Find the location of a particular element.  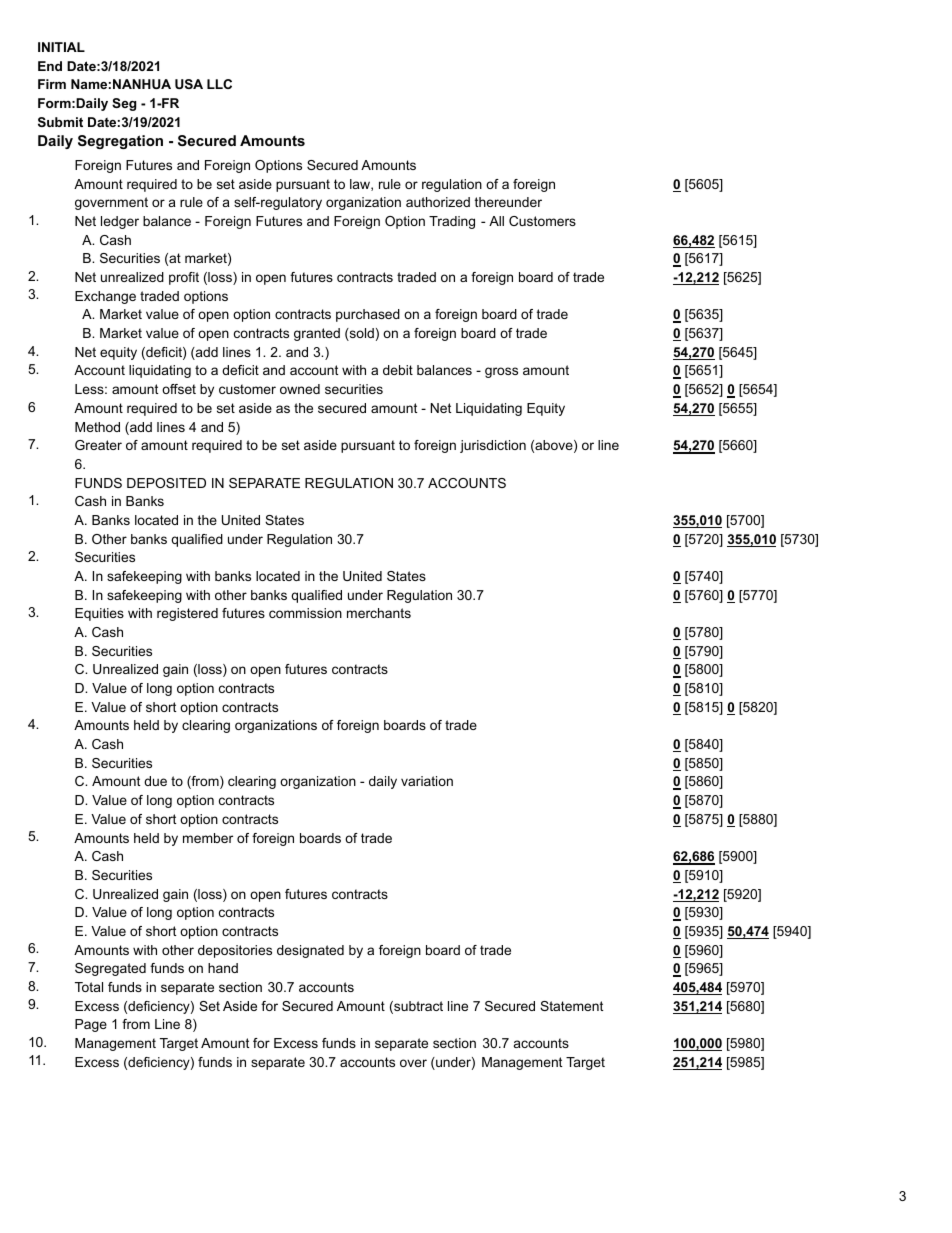

LLC is located at coordinates (219, 84).
